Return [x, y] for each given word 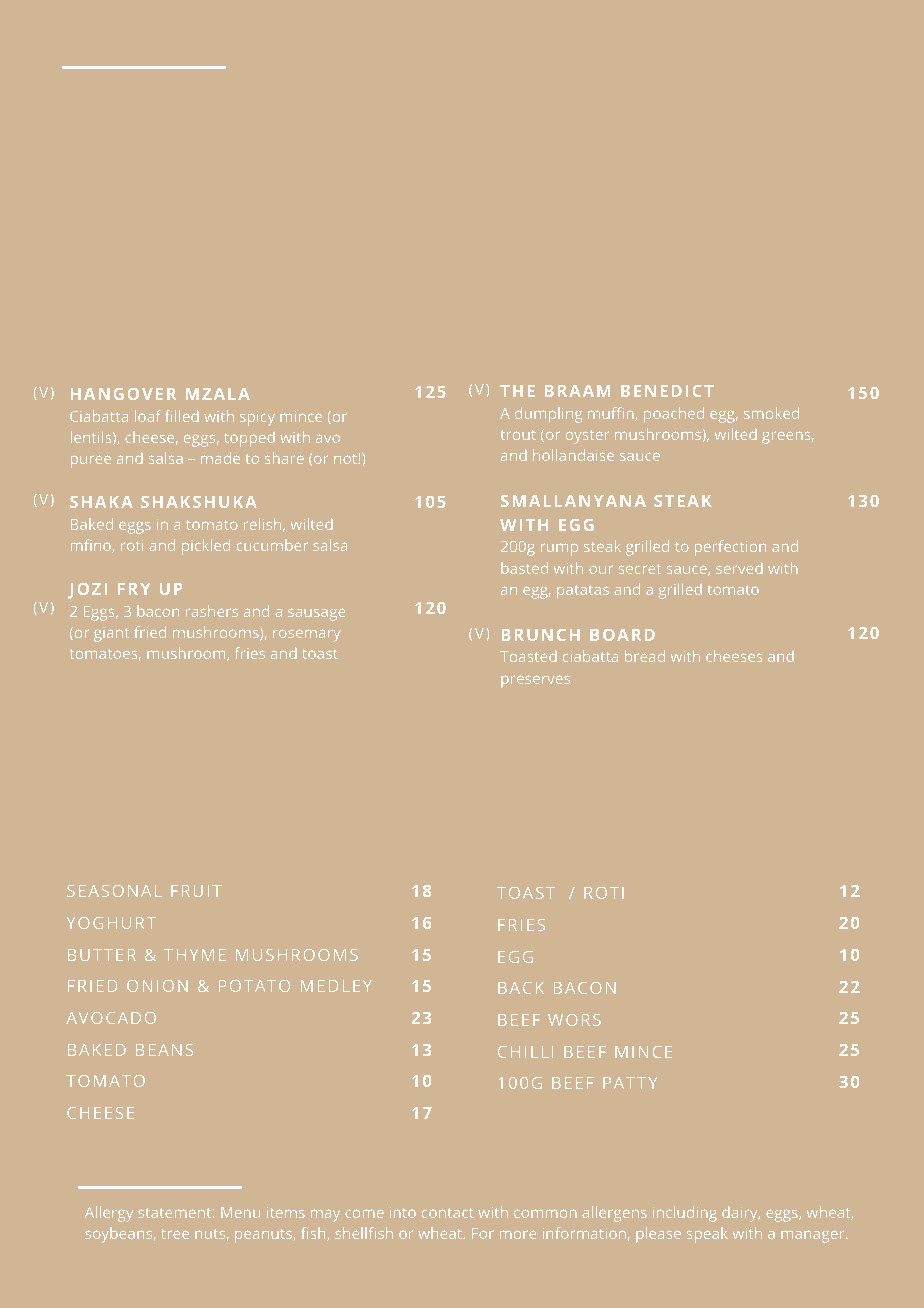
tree [175, 1234]
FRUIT [196, 891]
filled [182, 416]
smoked [771, 413]
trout [518, 435]
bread [645, 656]
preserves [535, 681]
